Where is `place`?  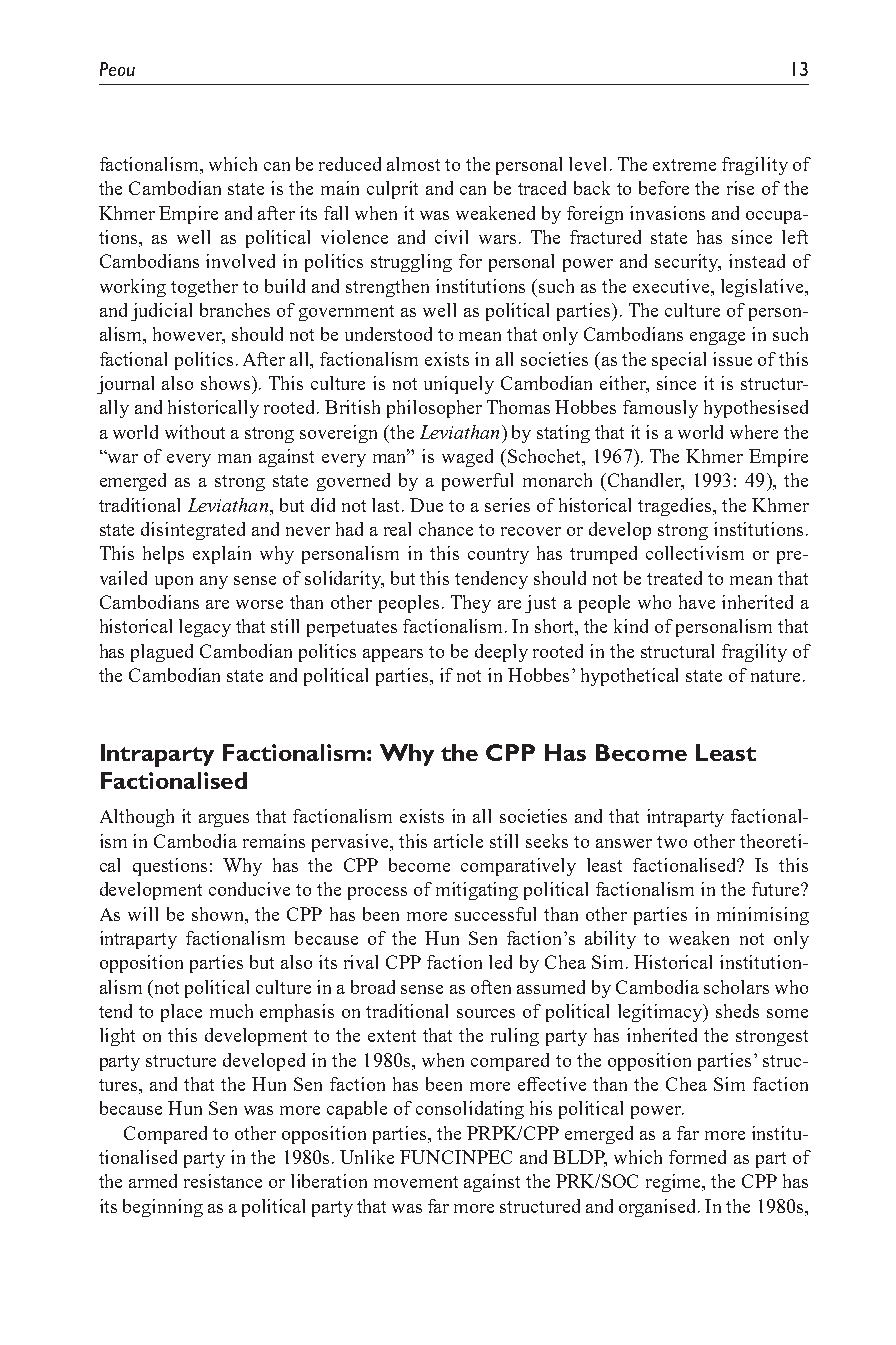 place is located at coordinates (181, 1013).
